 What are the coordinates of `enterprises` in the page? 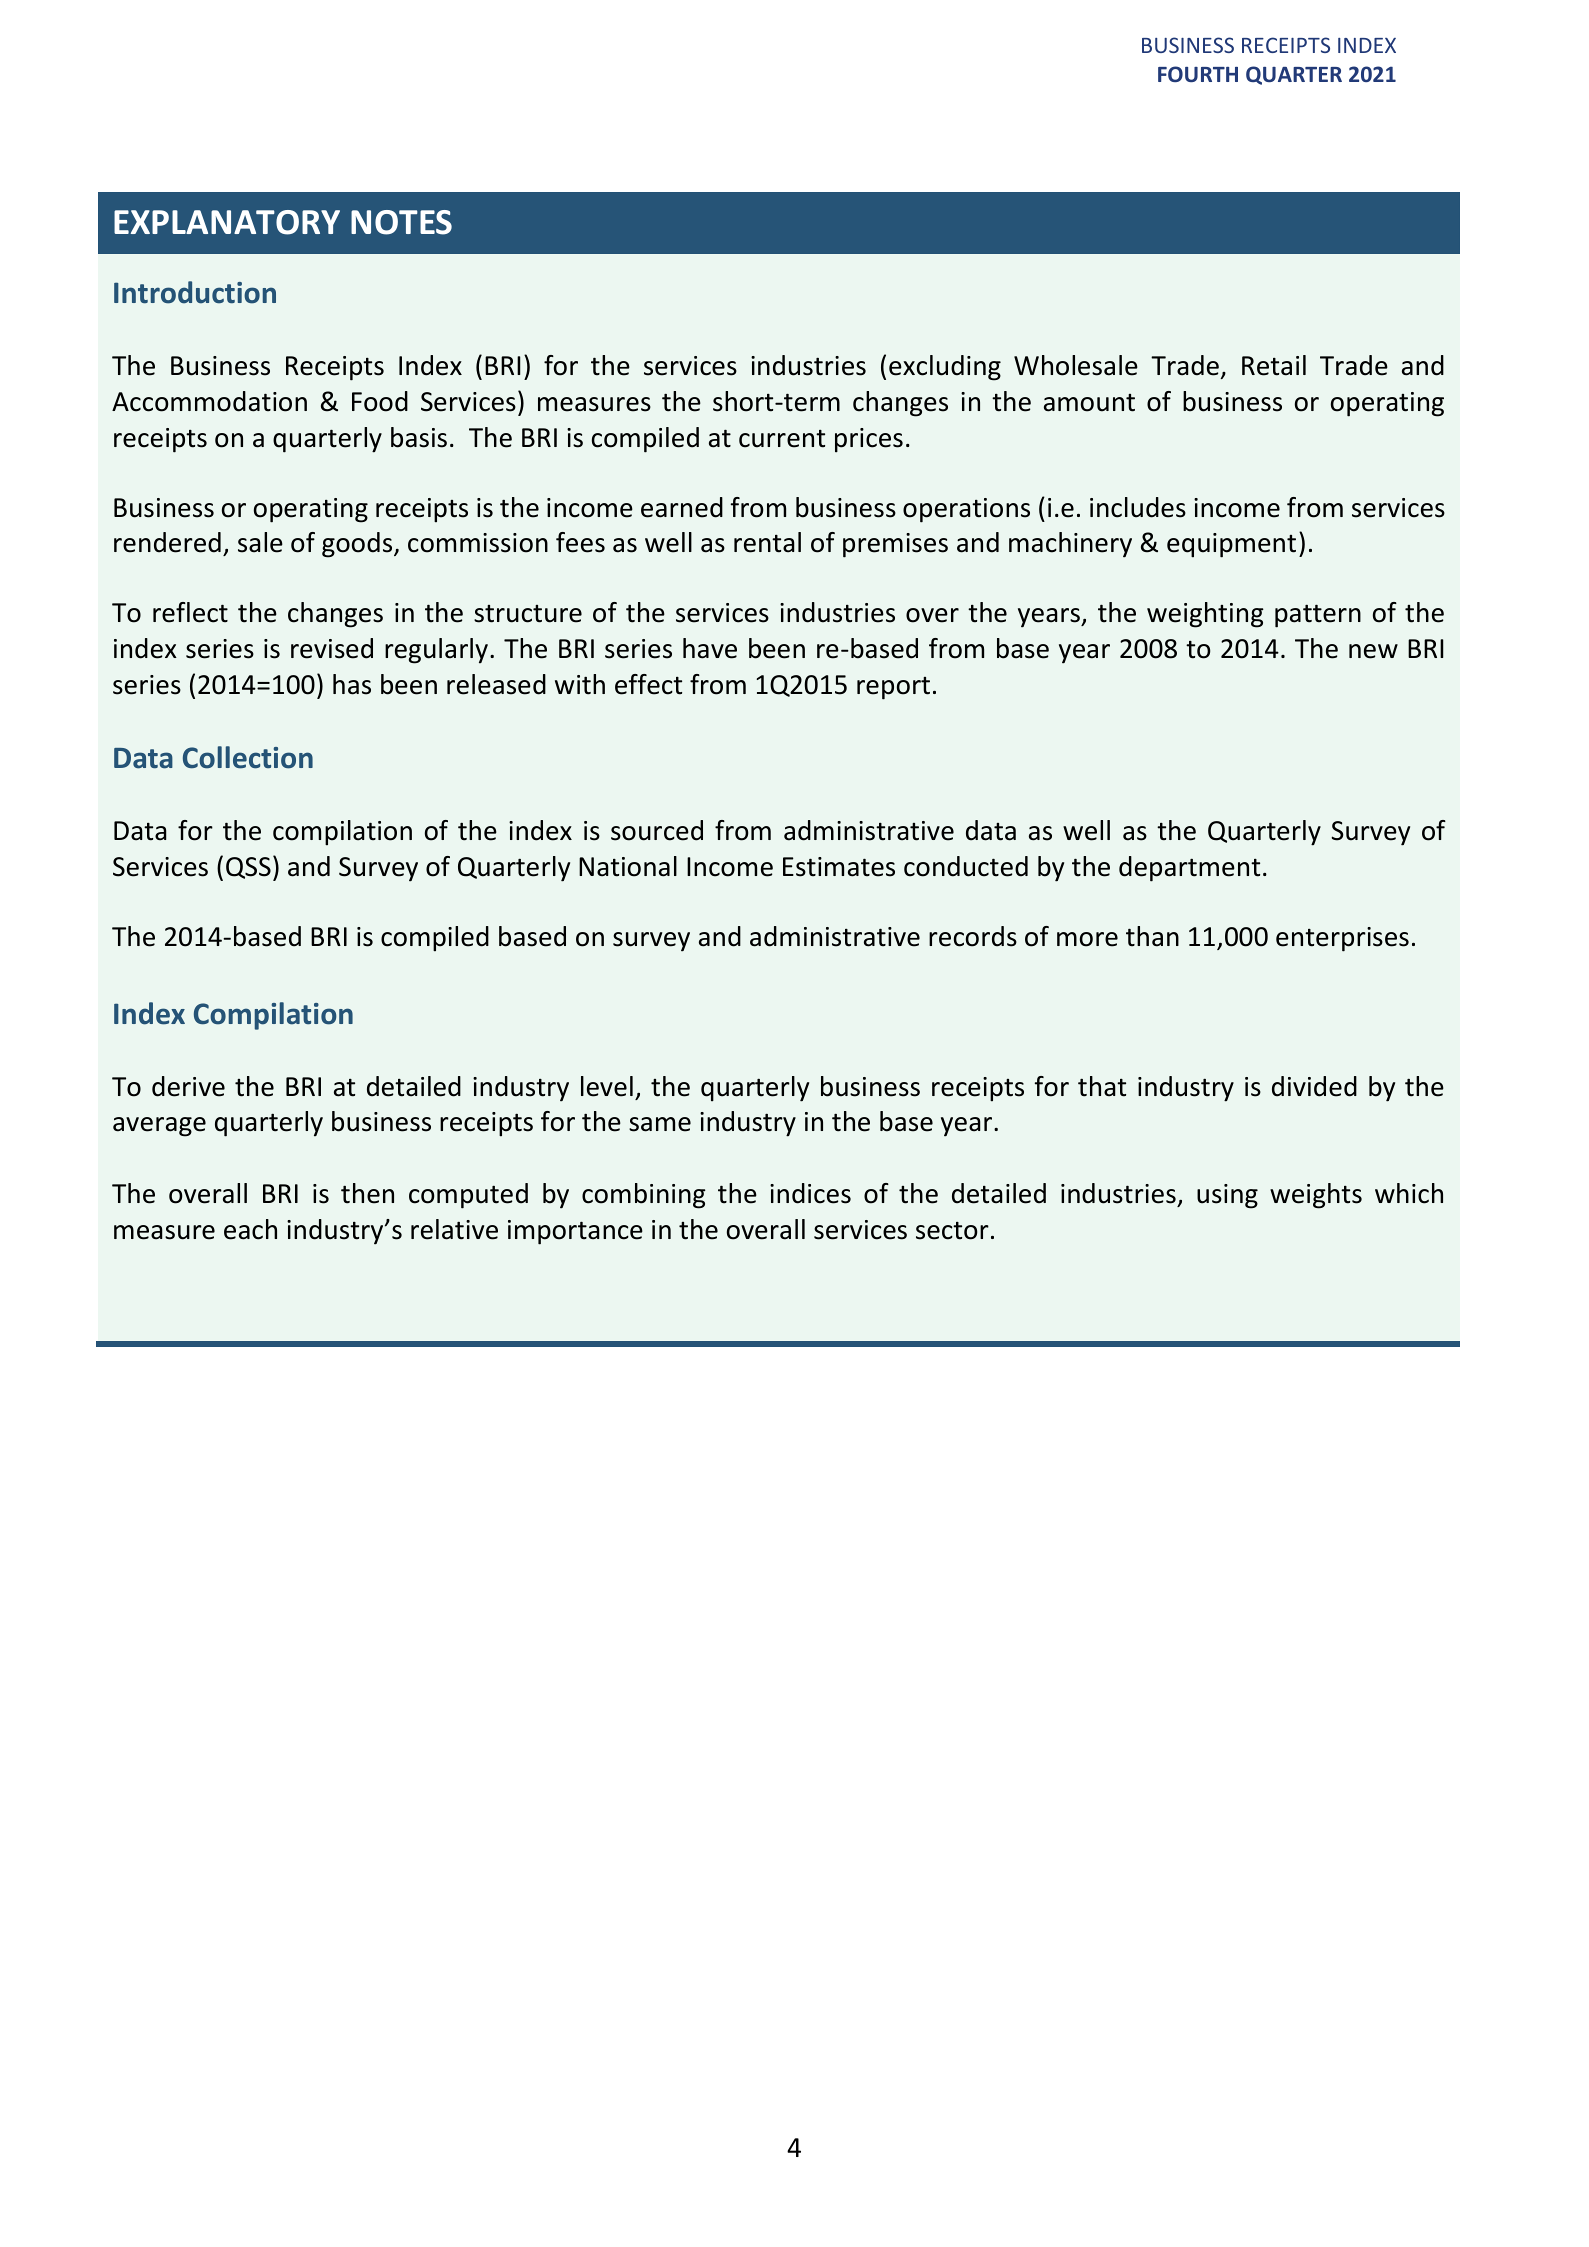 It's located at (1342, 939).
